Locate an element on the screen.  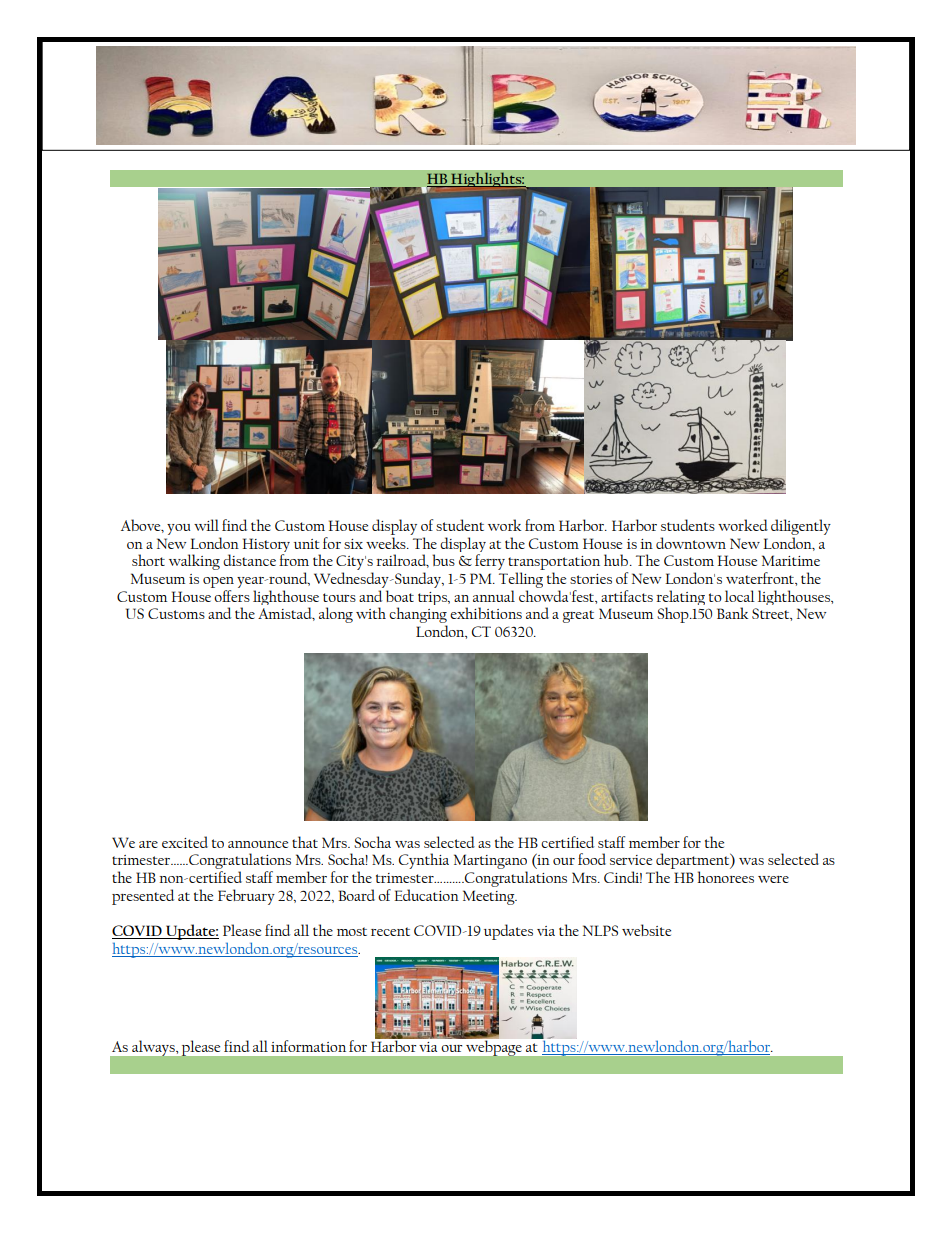
always is located at coordinates (154, 1048).
